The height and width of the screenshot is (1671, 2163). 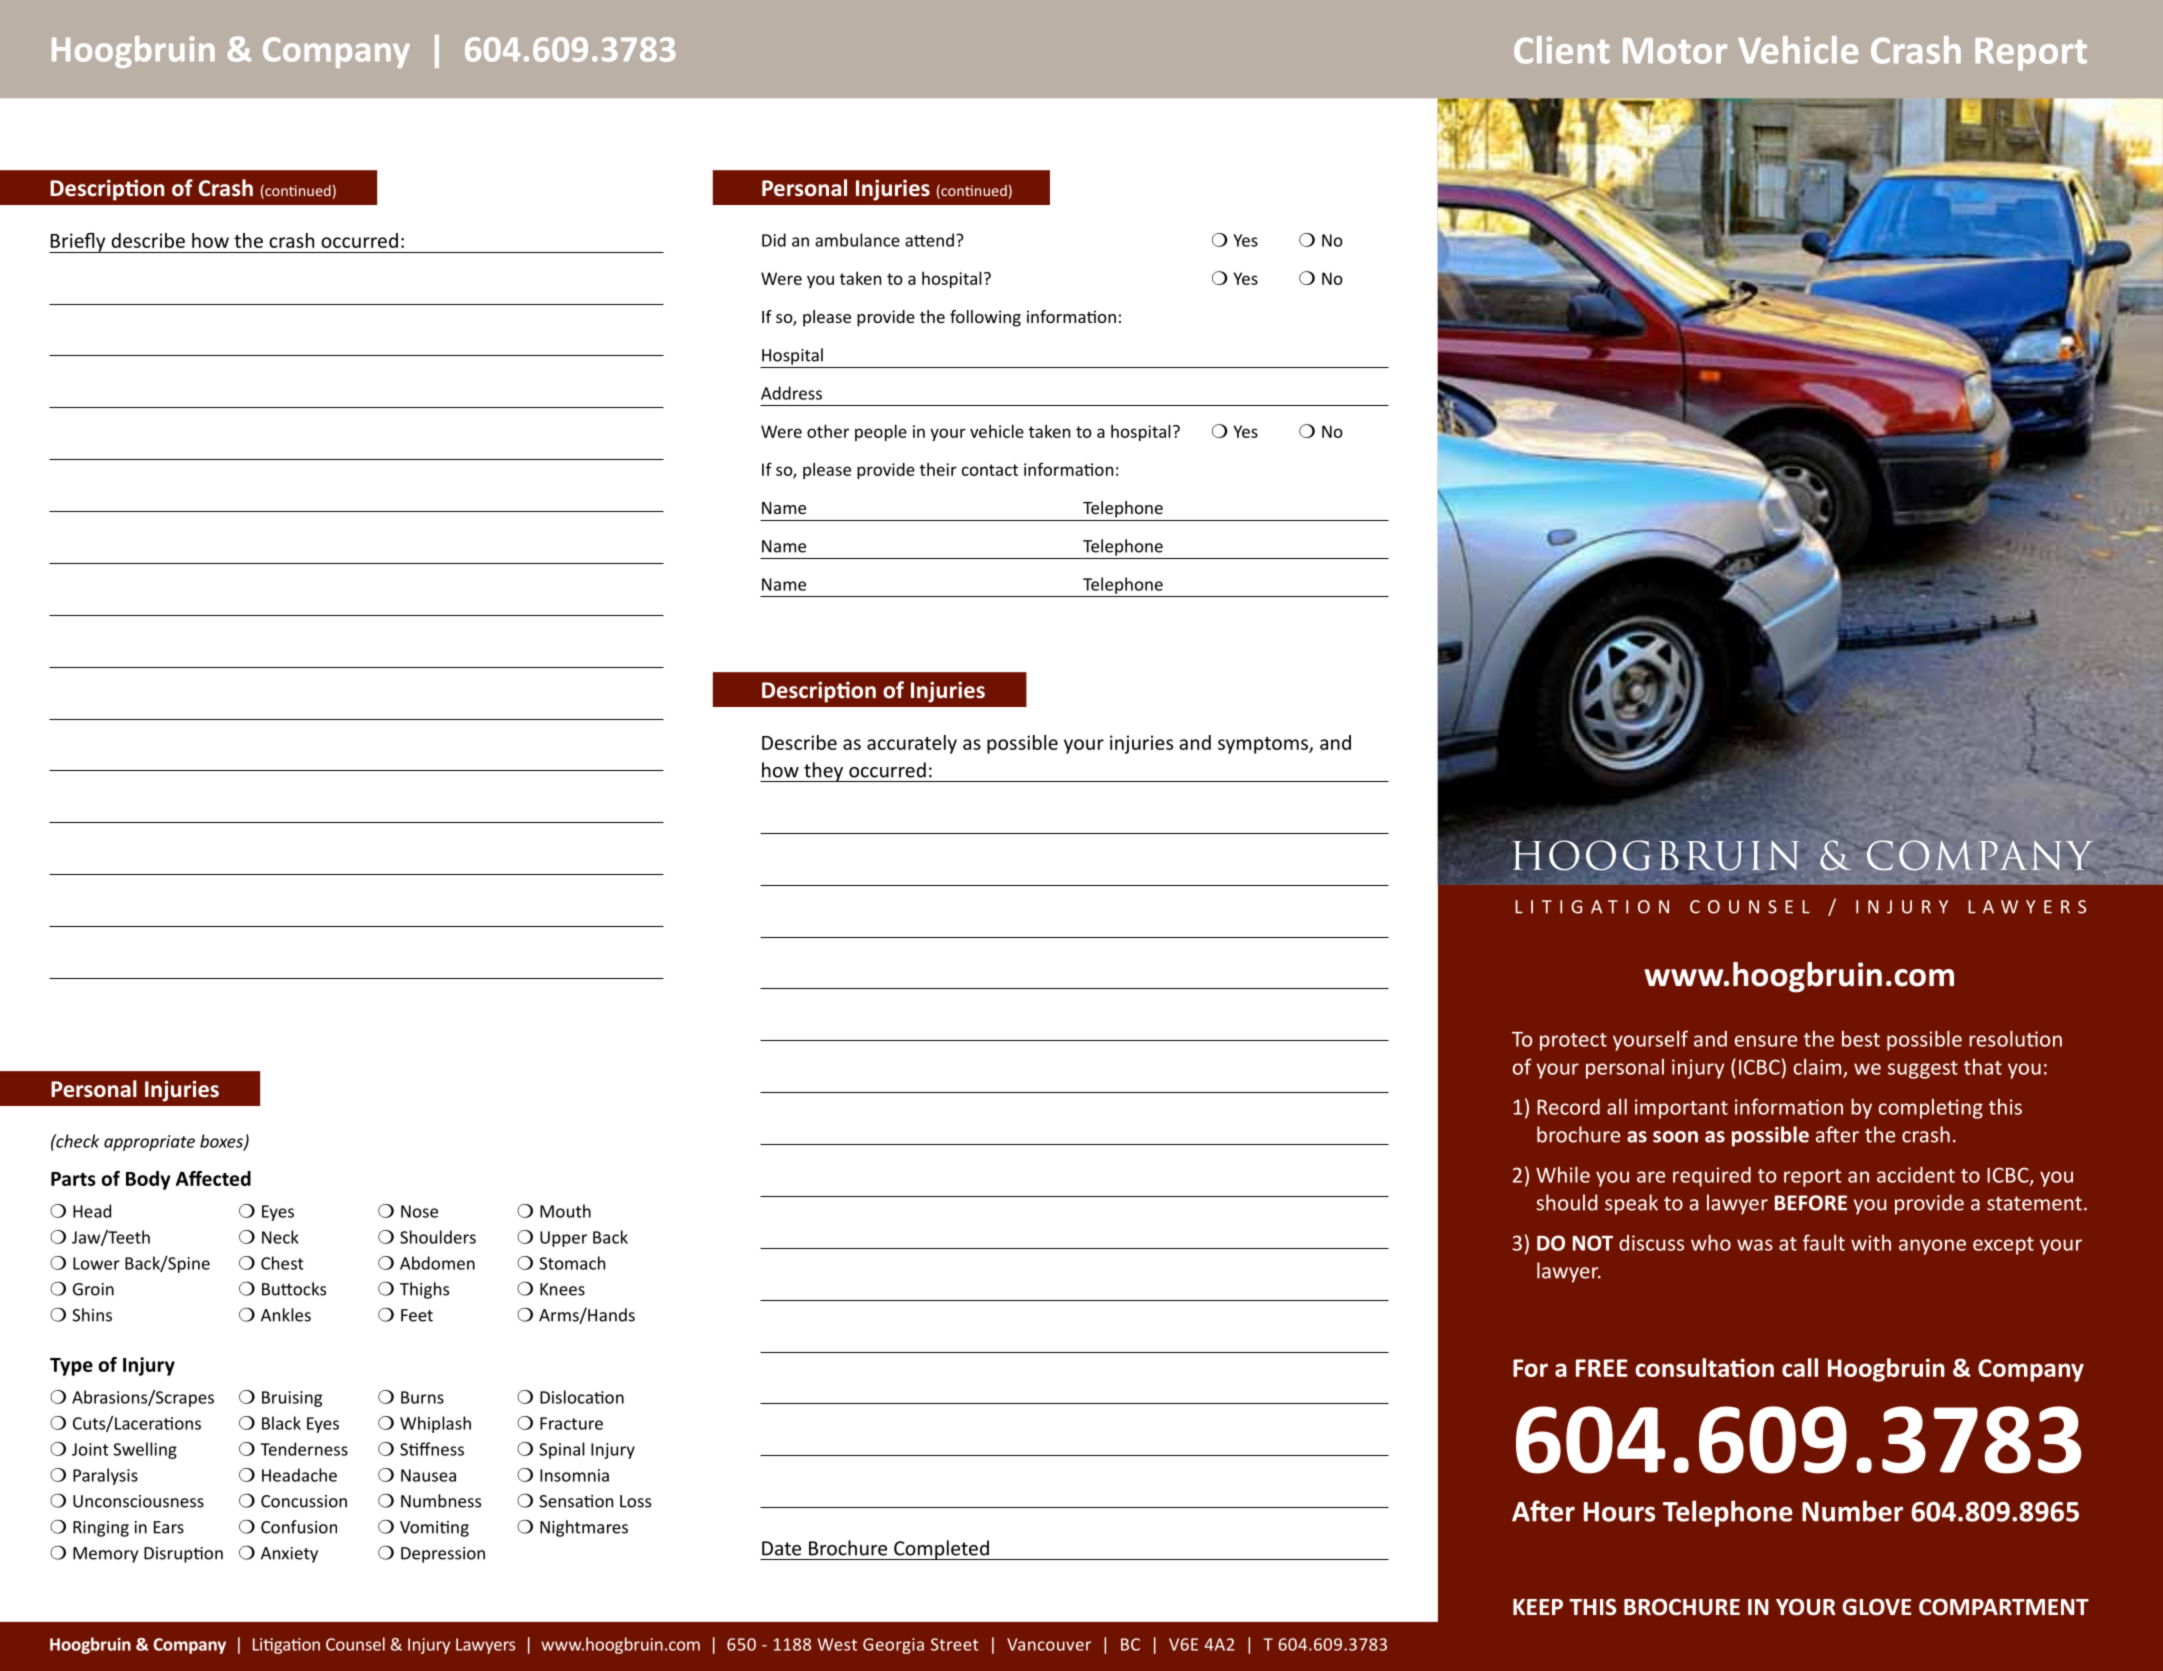 I want to click on Vancouver, so click(x=1049, y=1644).
